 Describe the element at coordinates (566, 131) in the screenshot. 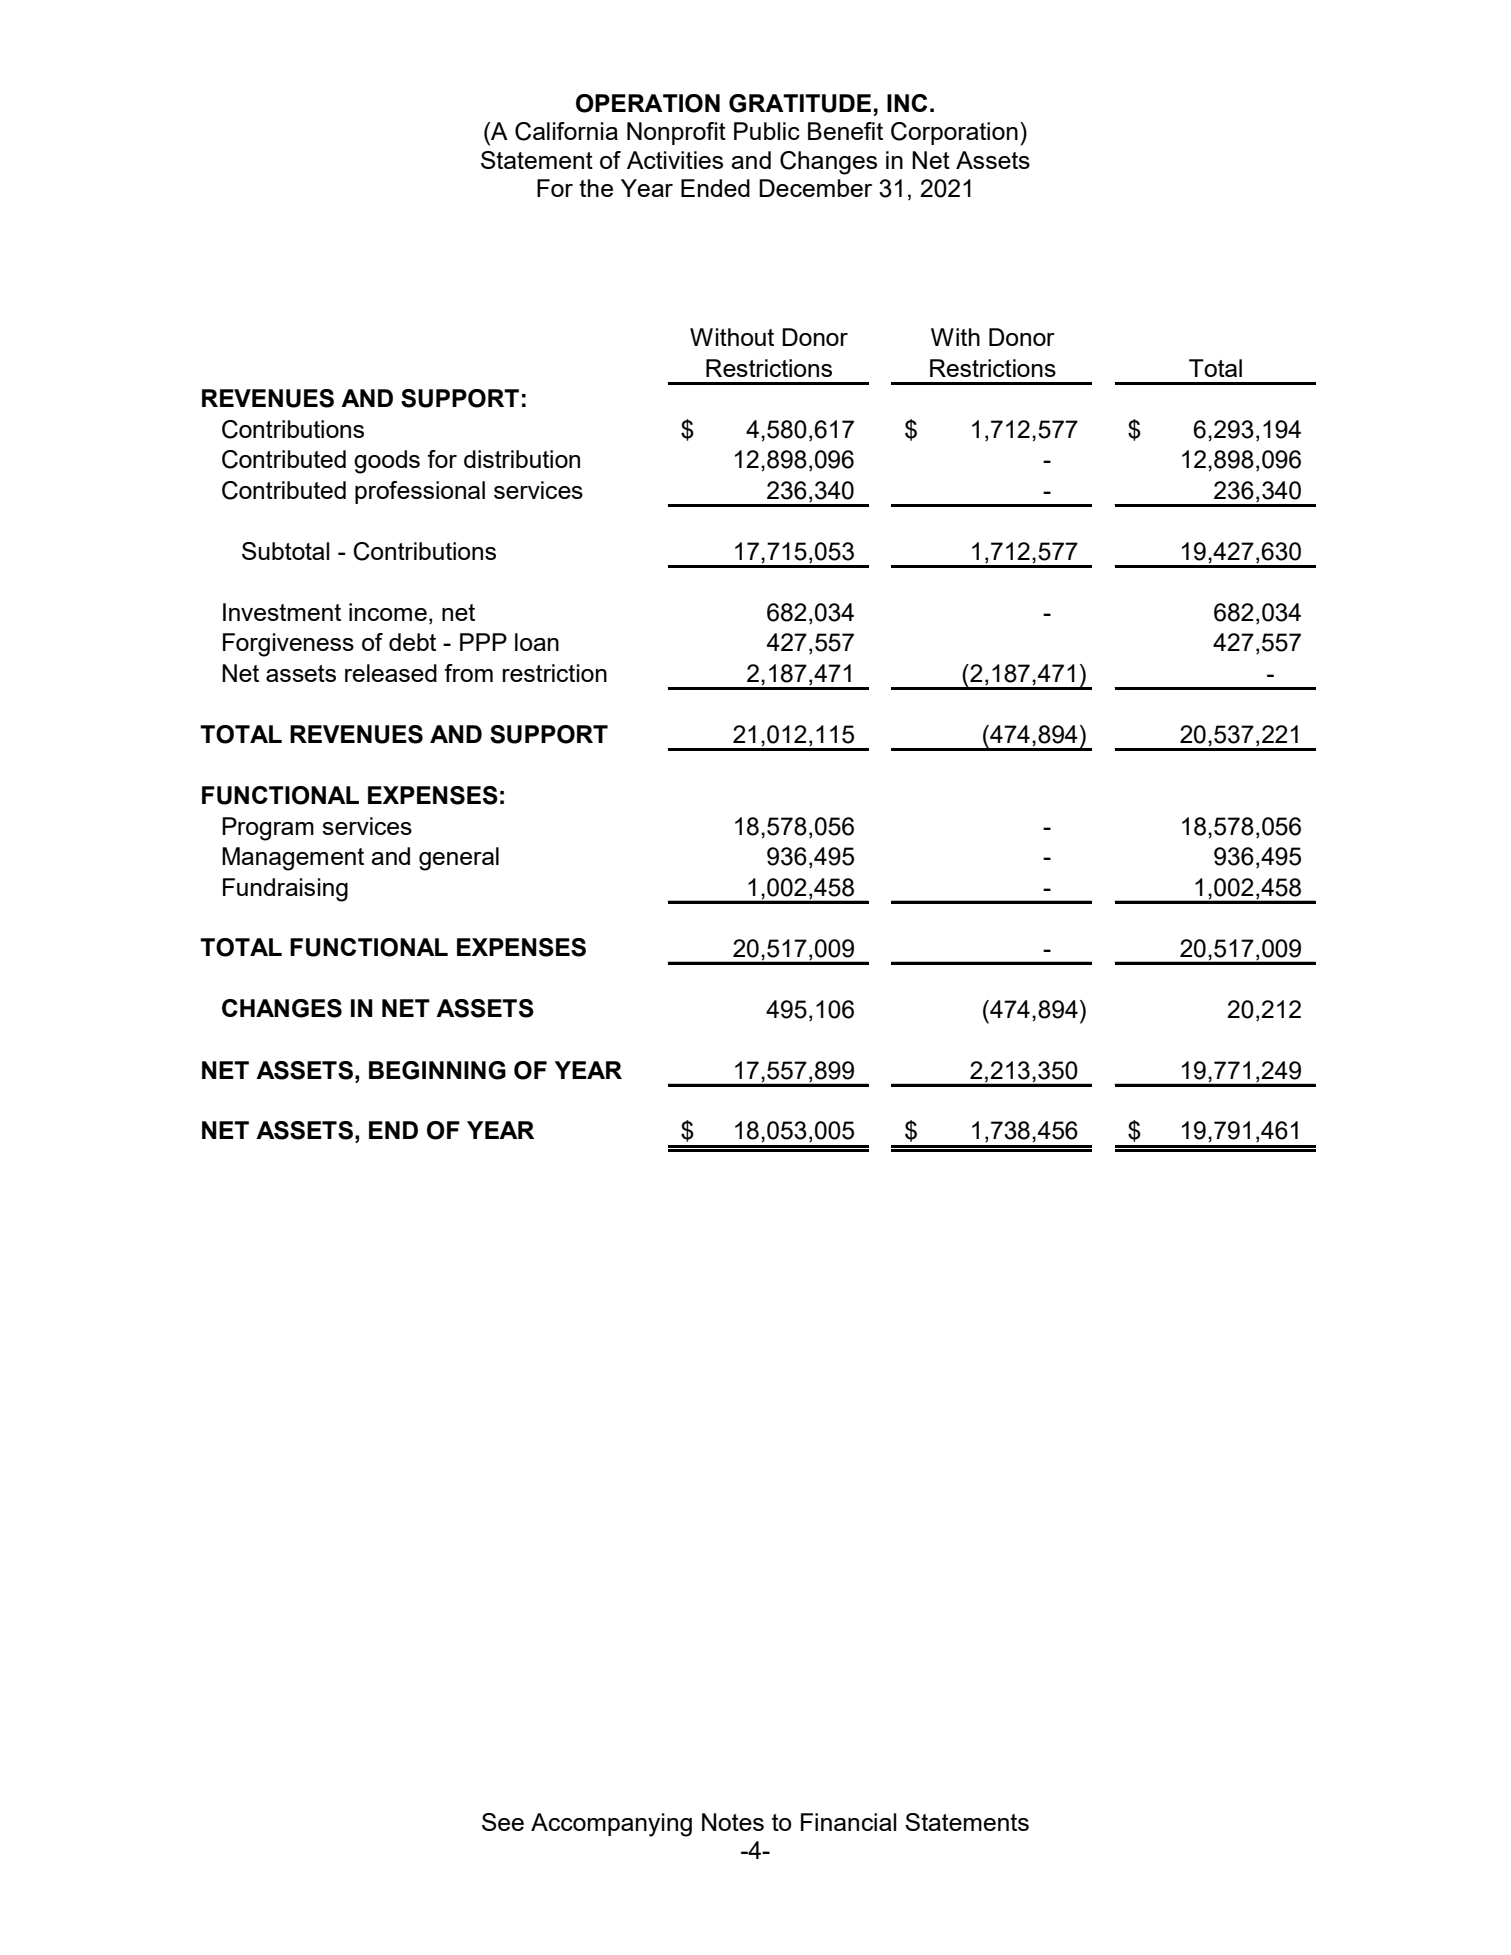

I see `California` at that location.
